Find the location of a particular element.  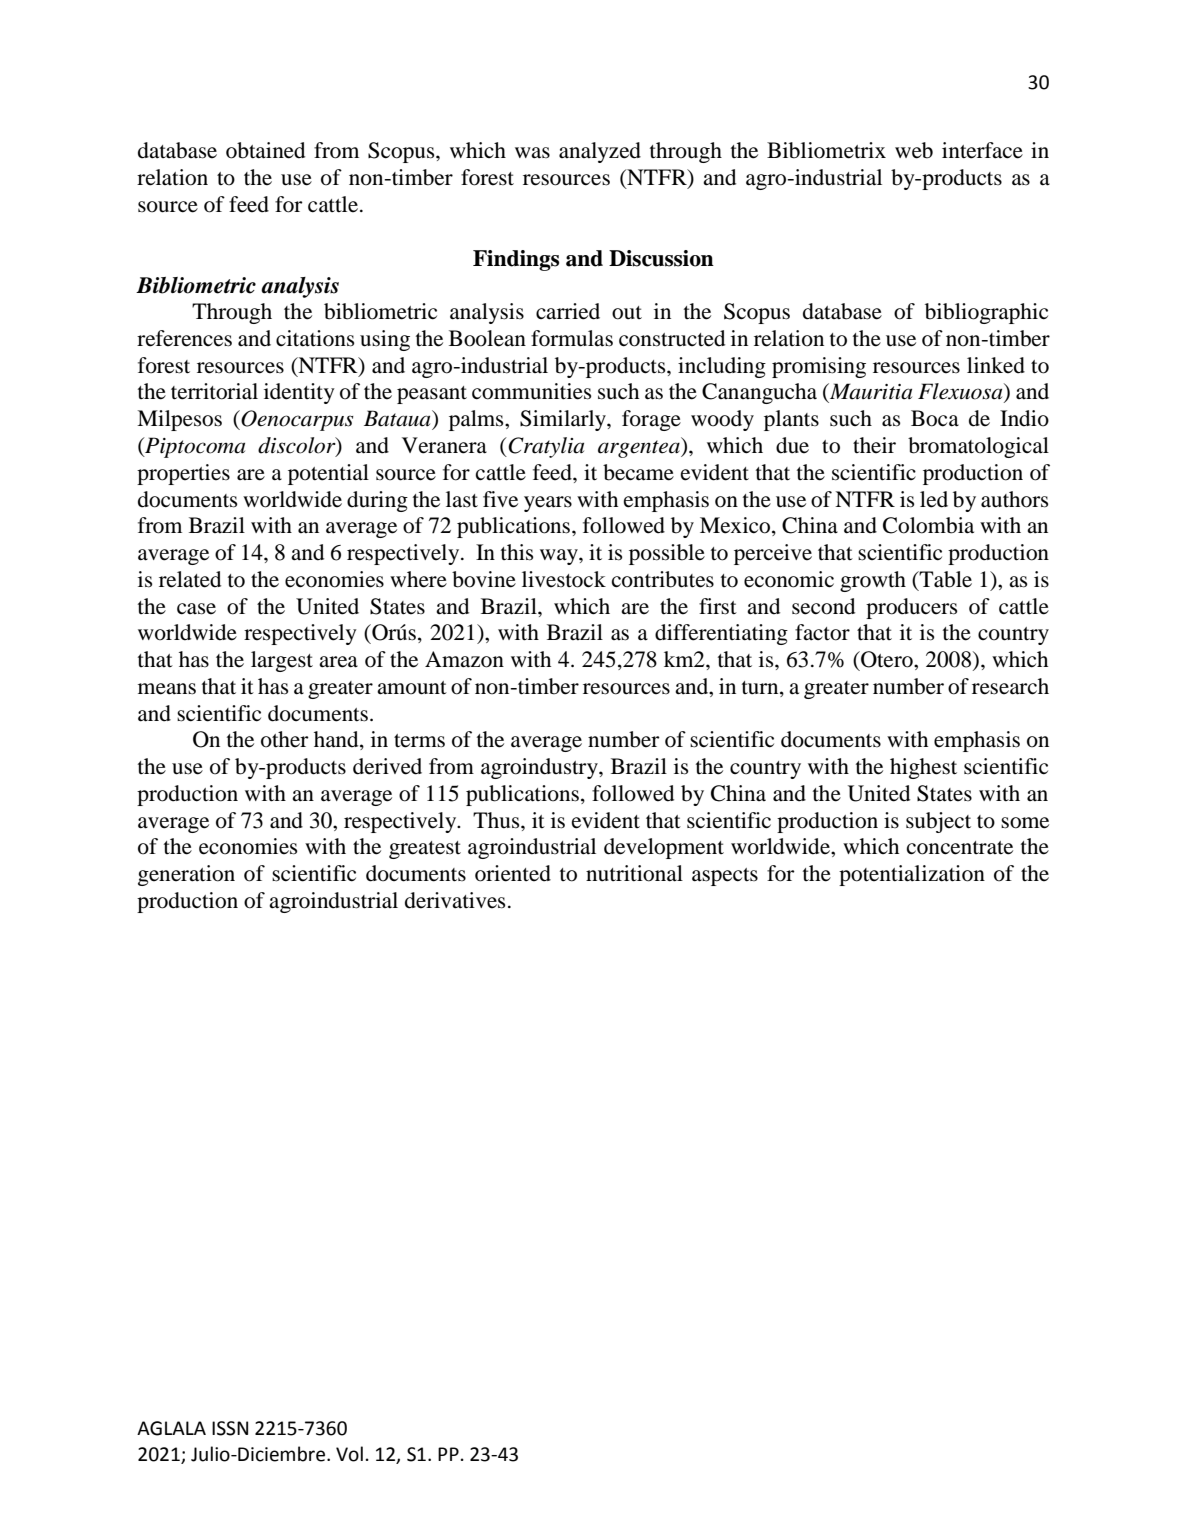

subject is located at coordinates (938, 822).
